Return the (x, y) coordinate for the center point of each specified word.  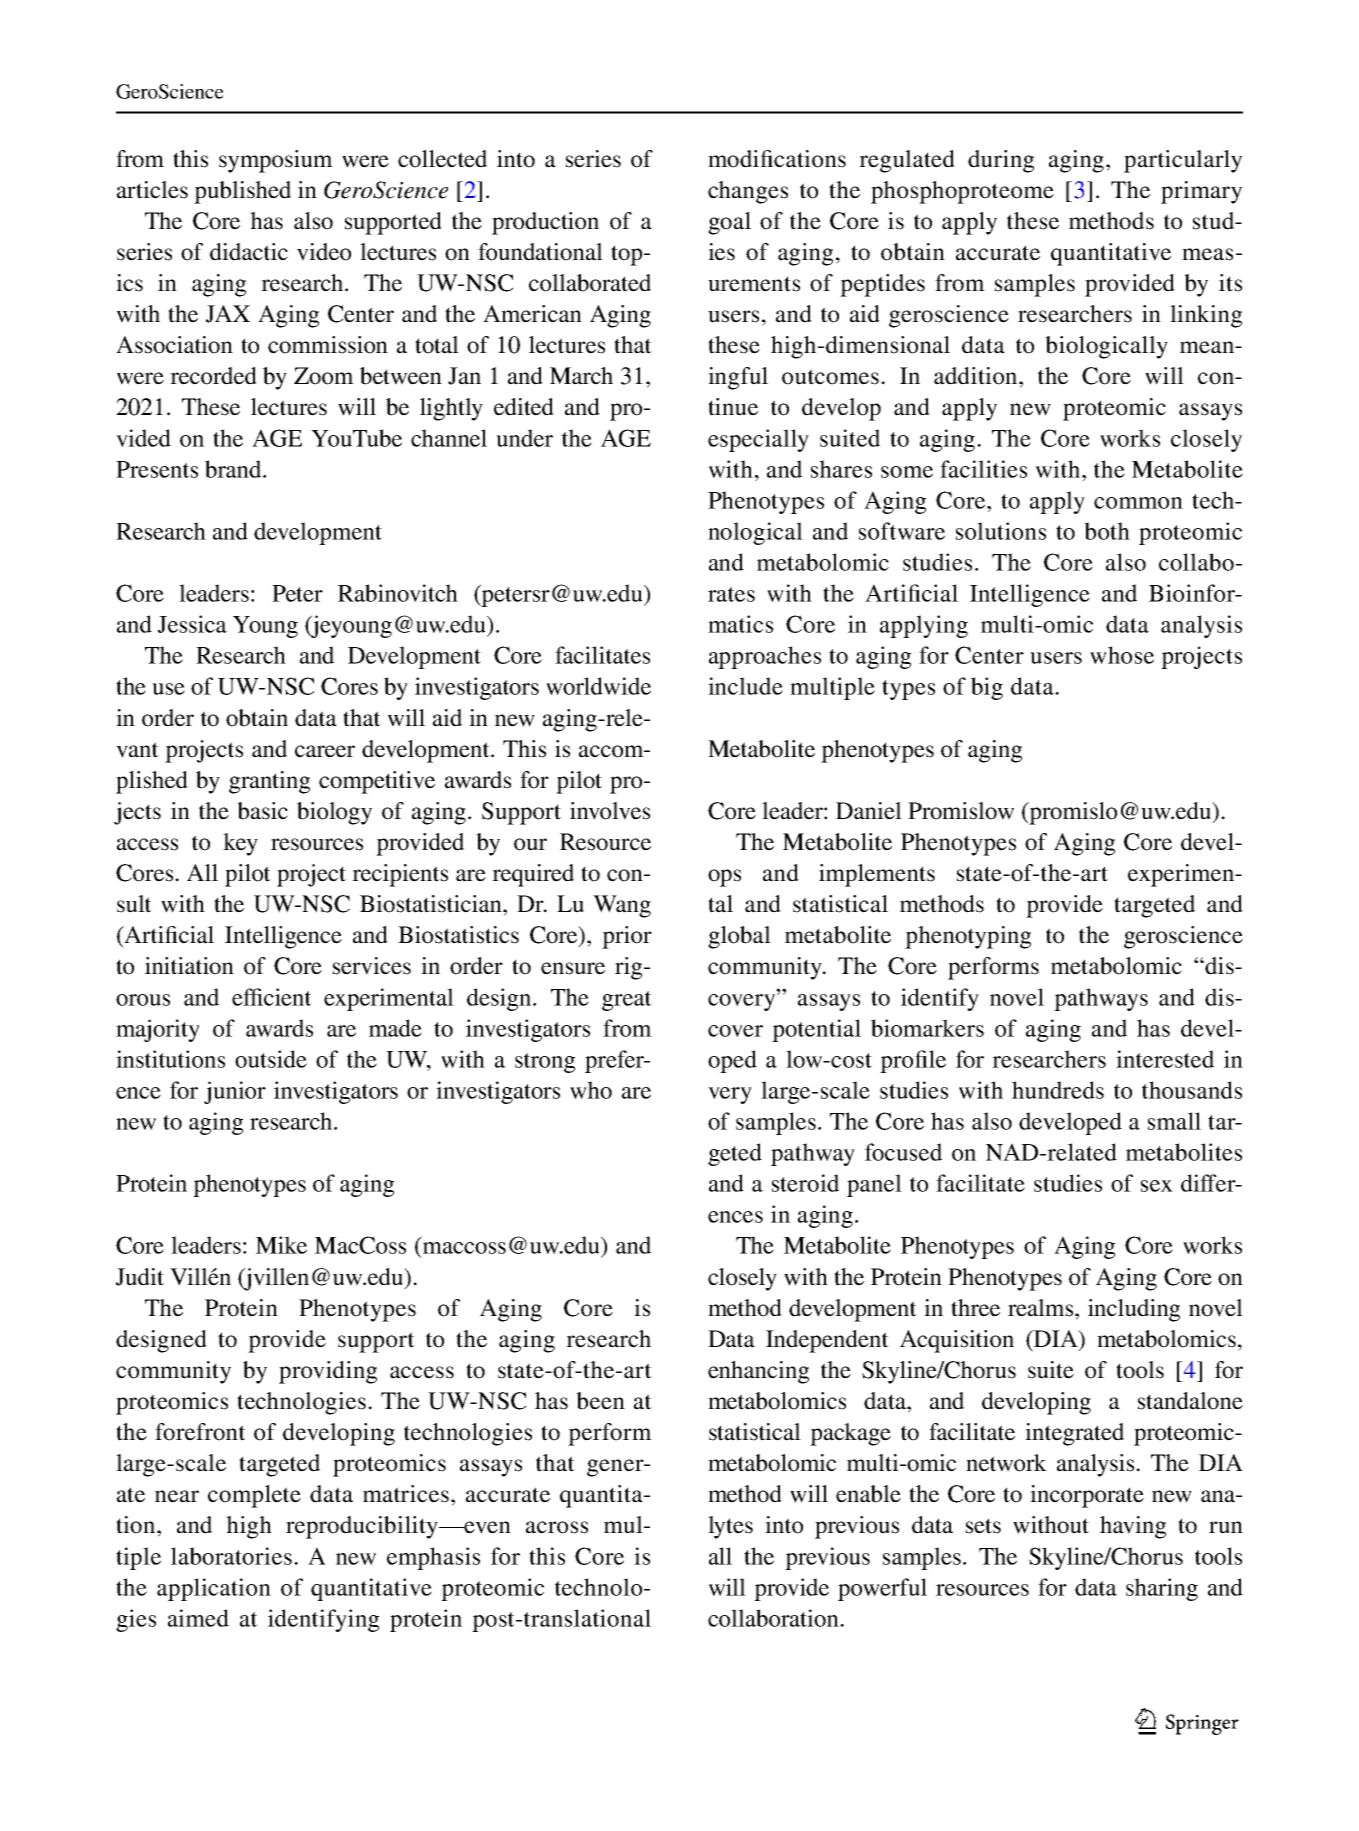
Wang (622, 906)
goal (729, 223)
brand (234, 469)
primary (1201, 192)
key (240, 844)
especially (758, 440)
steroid (805, 1183)
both (1107, 531)
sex (1157, 1186)
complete (254, 1496)
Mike (281, 1245)
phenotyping (968, 937)
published (242, 192)
